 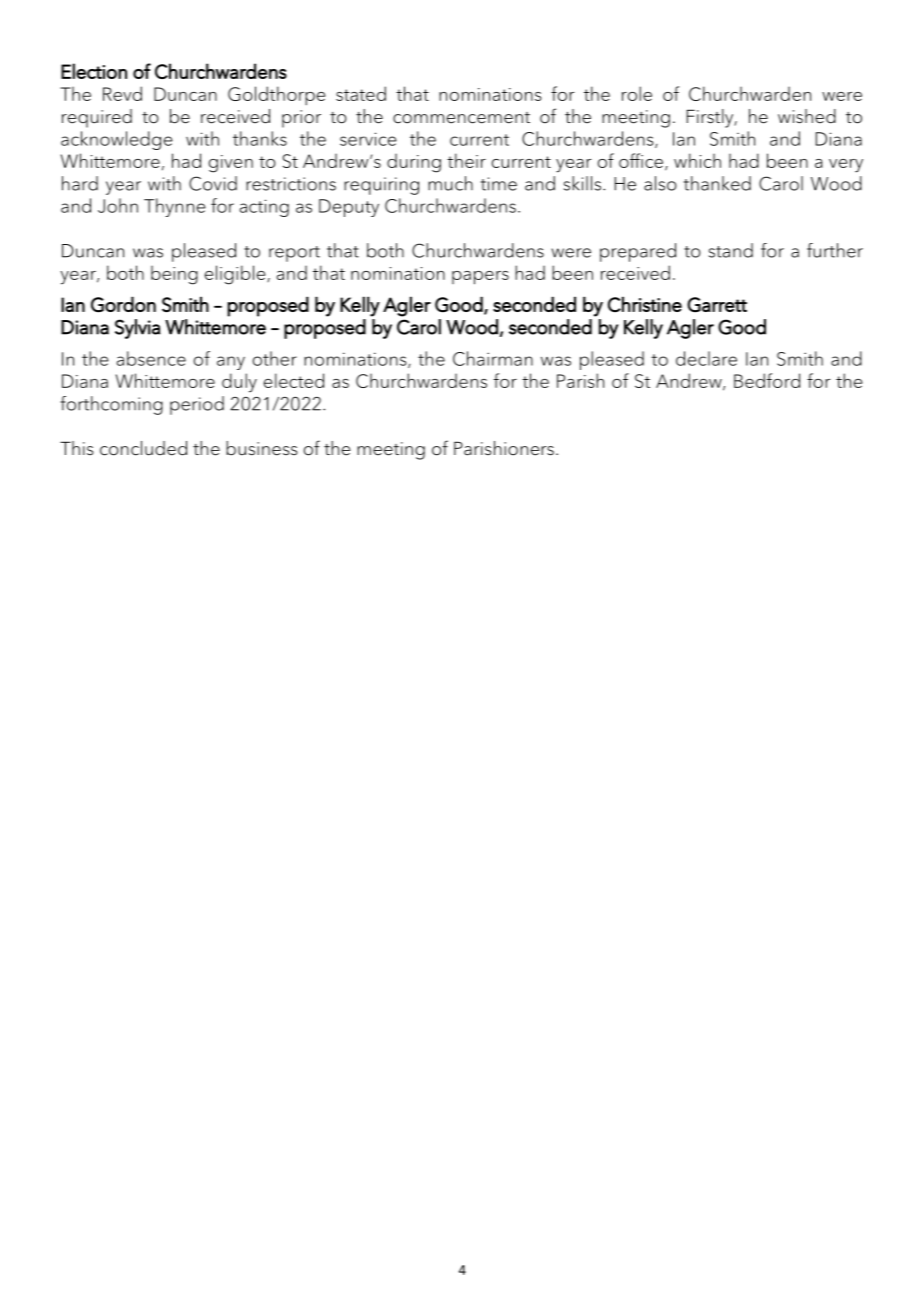 What do you see at coordinates (450, 183) in the image?
I see `much` at bounding box center [450, 183].
